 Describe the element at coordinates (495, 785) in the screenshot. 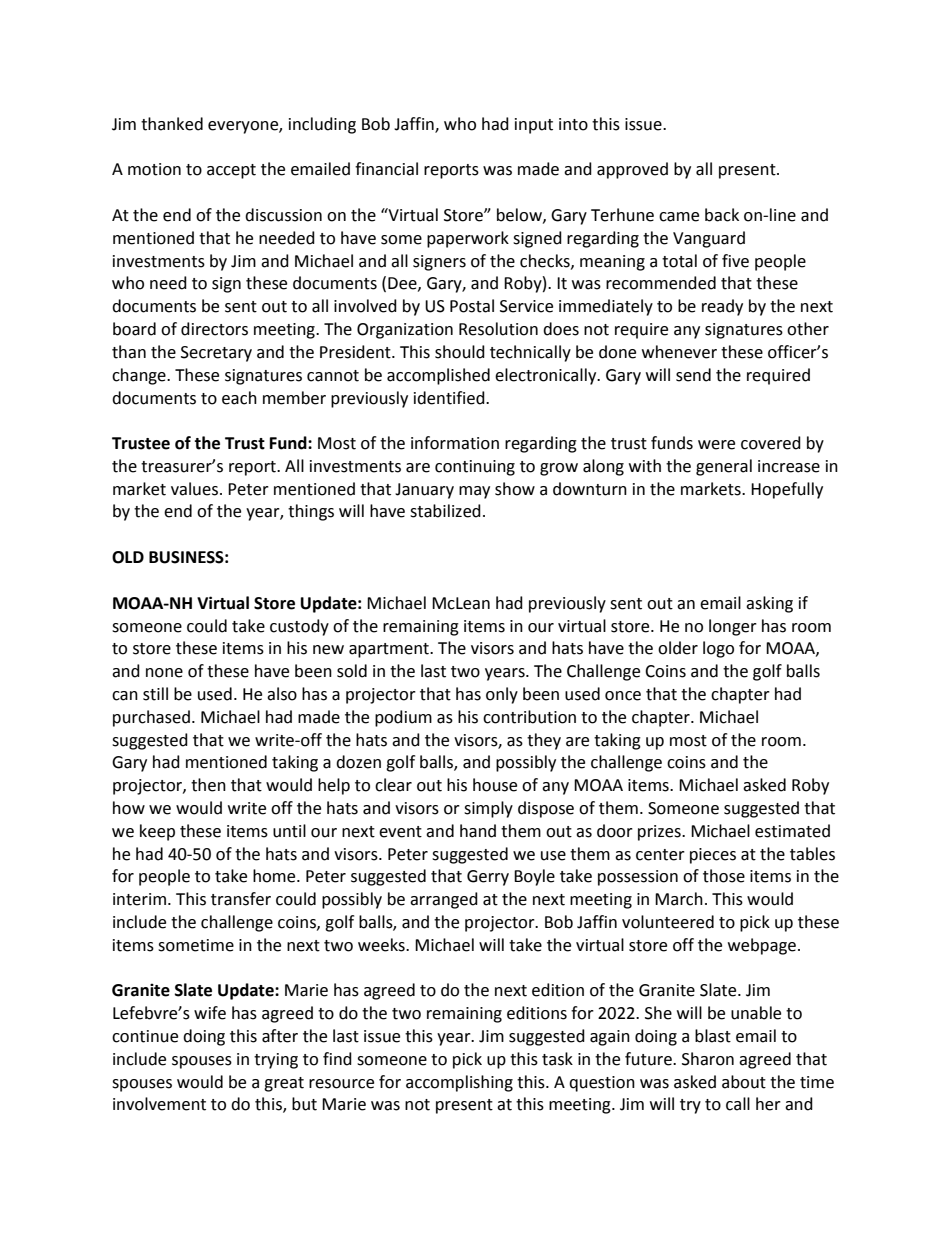

I see `house` at that location.
